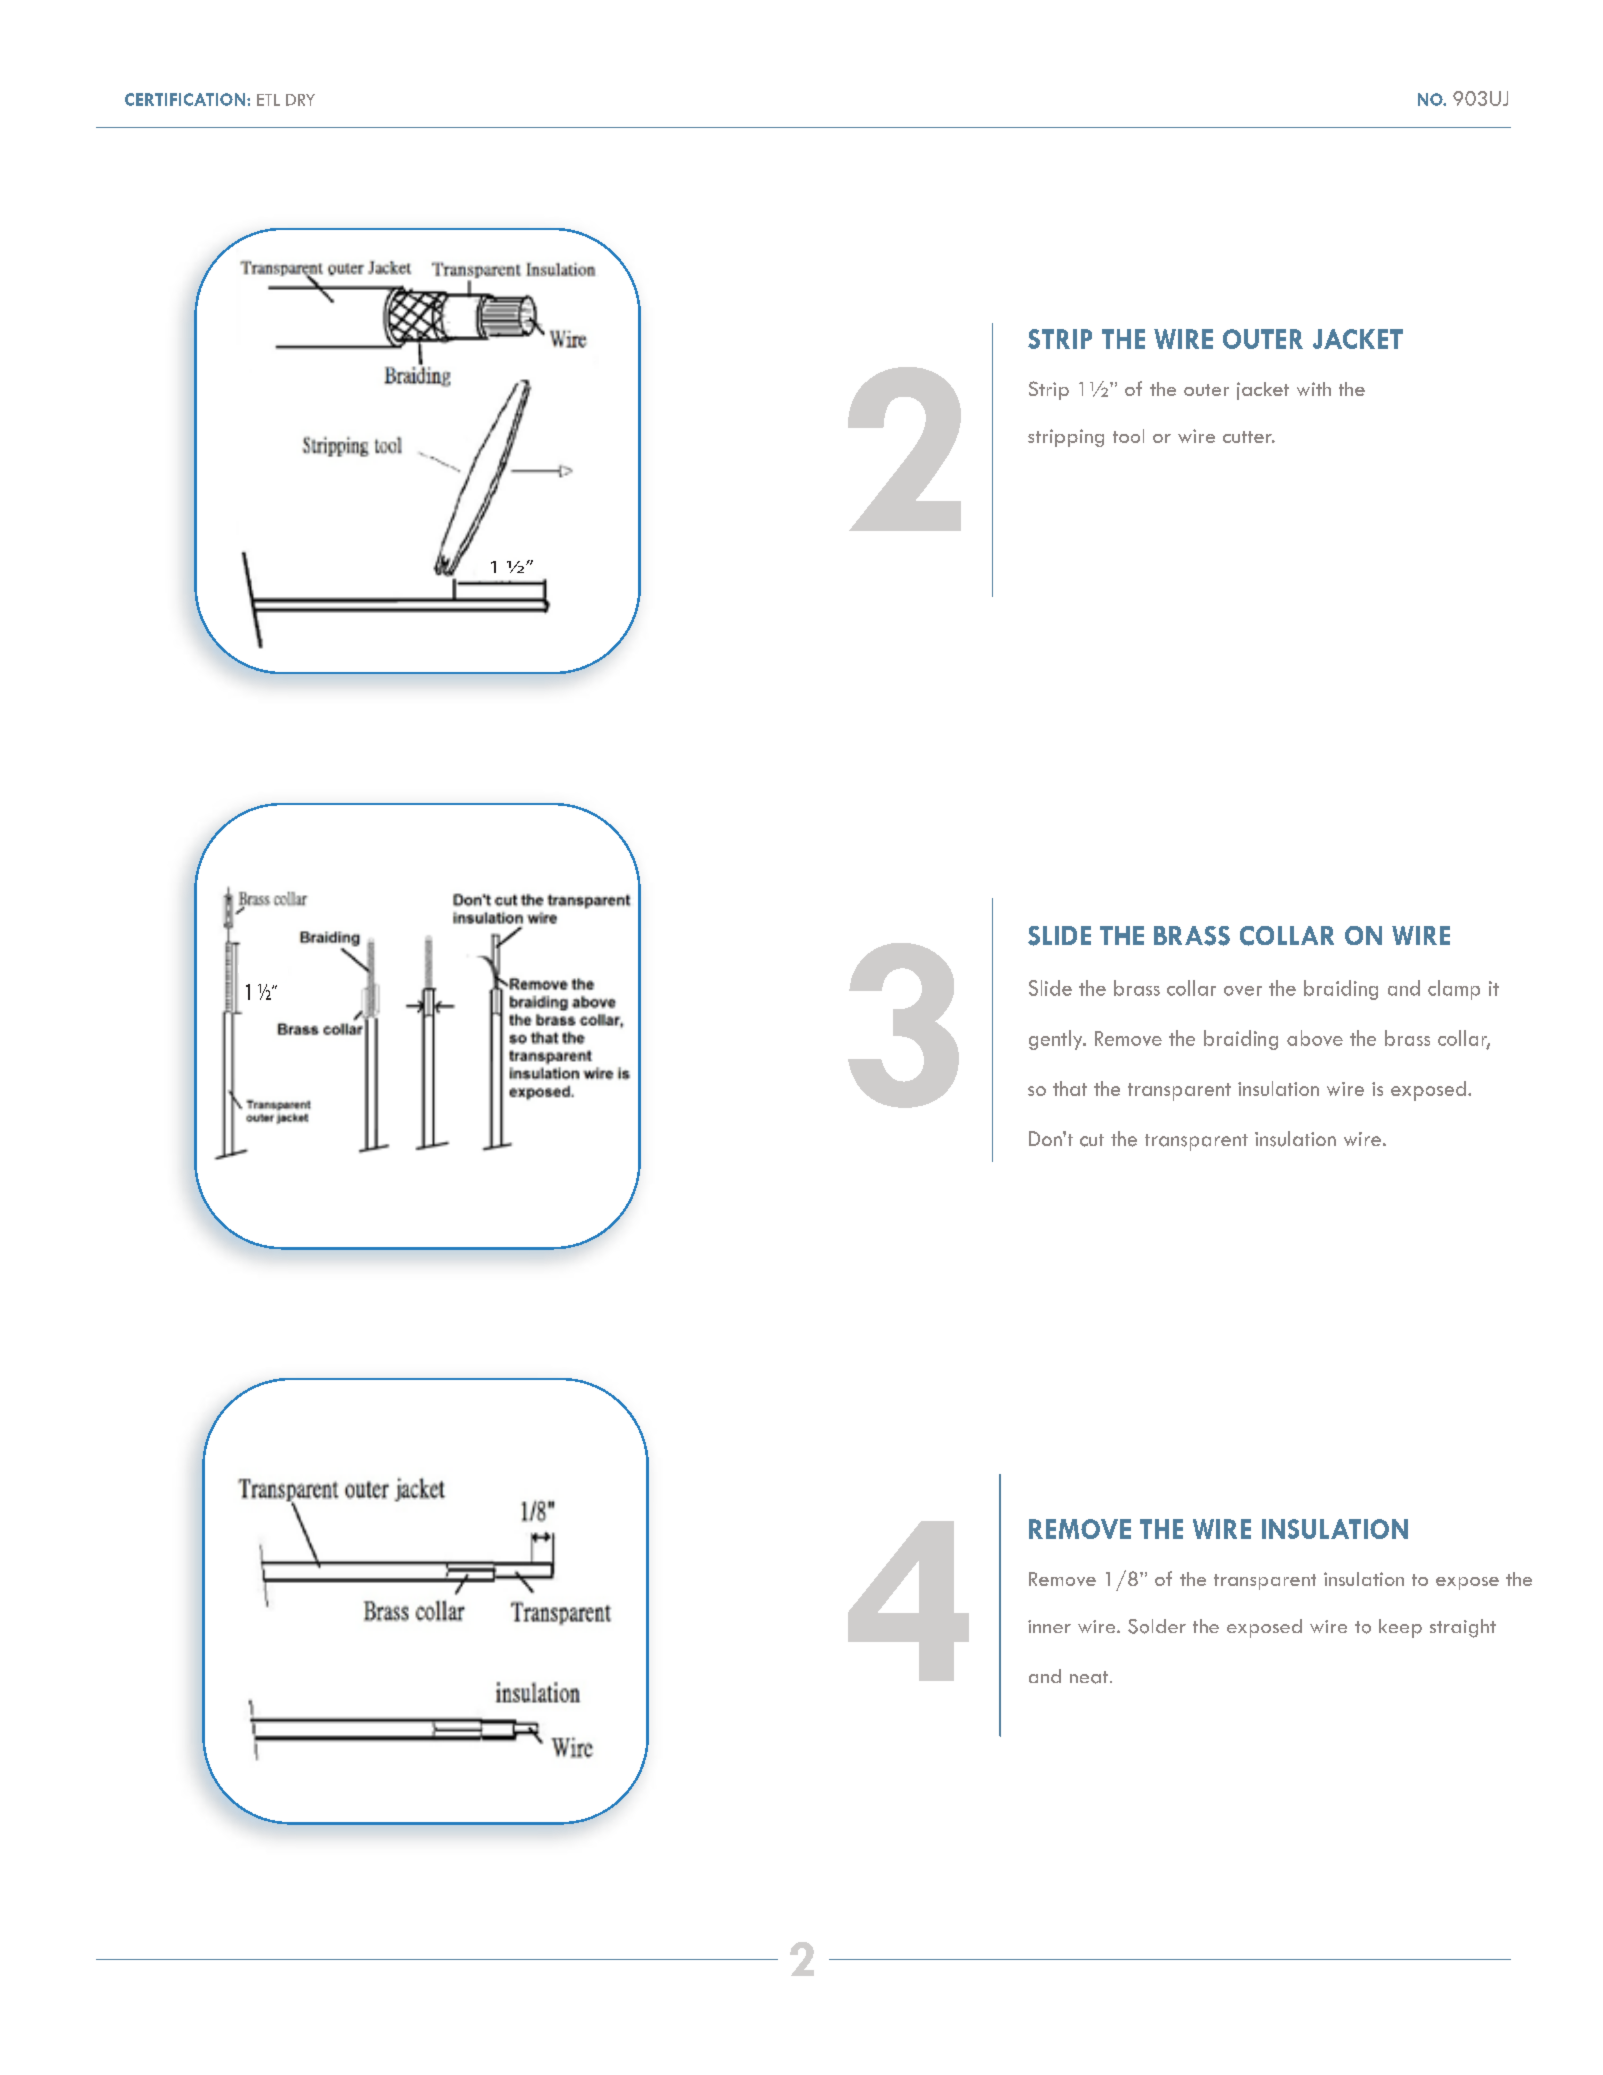 This page has width=1603, height=2075. I want to click on clamp, so click(1454, 990).
